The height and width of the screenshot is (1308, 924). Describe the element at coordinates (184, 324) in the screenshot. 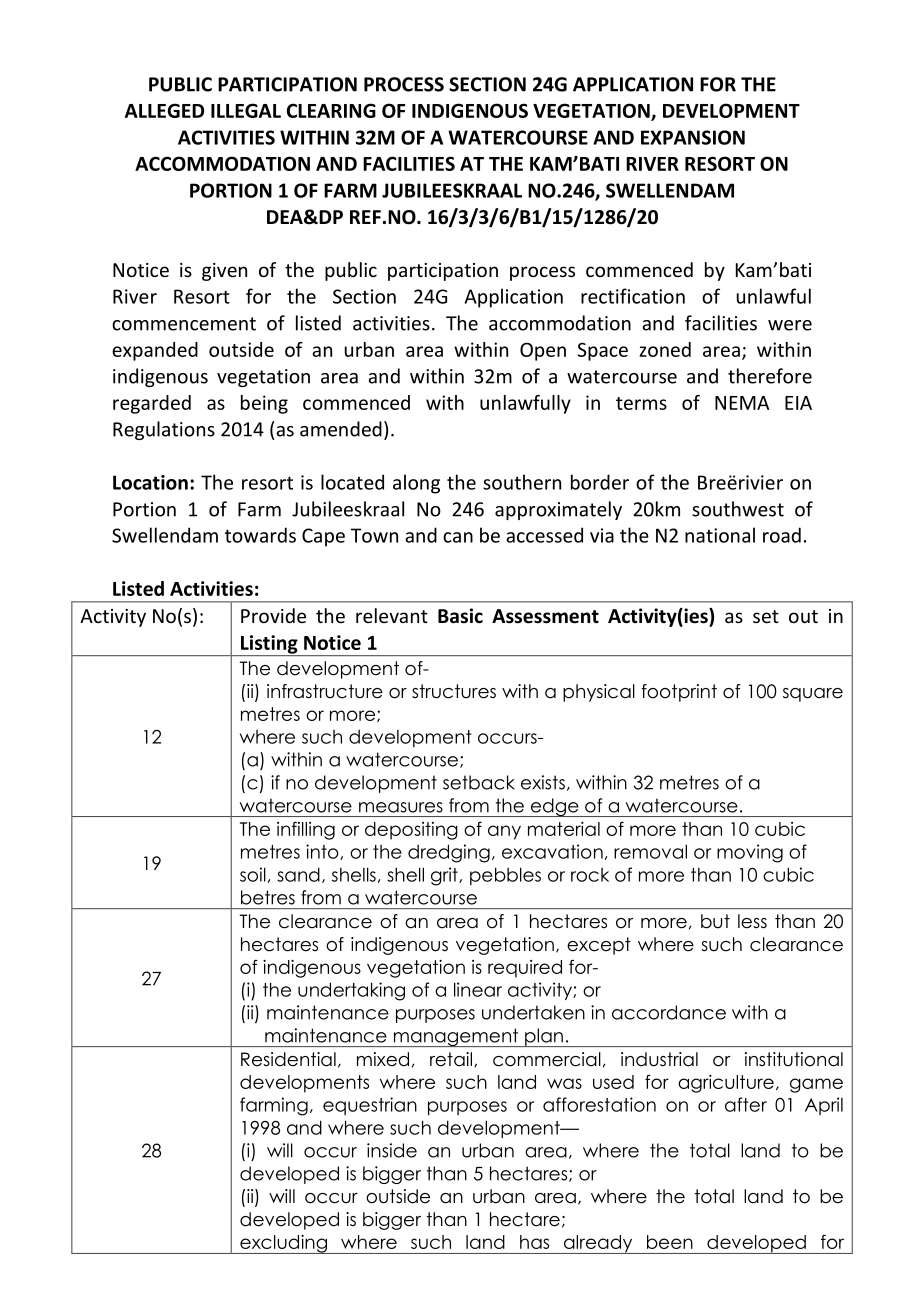

I see `commencement` at that location.
